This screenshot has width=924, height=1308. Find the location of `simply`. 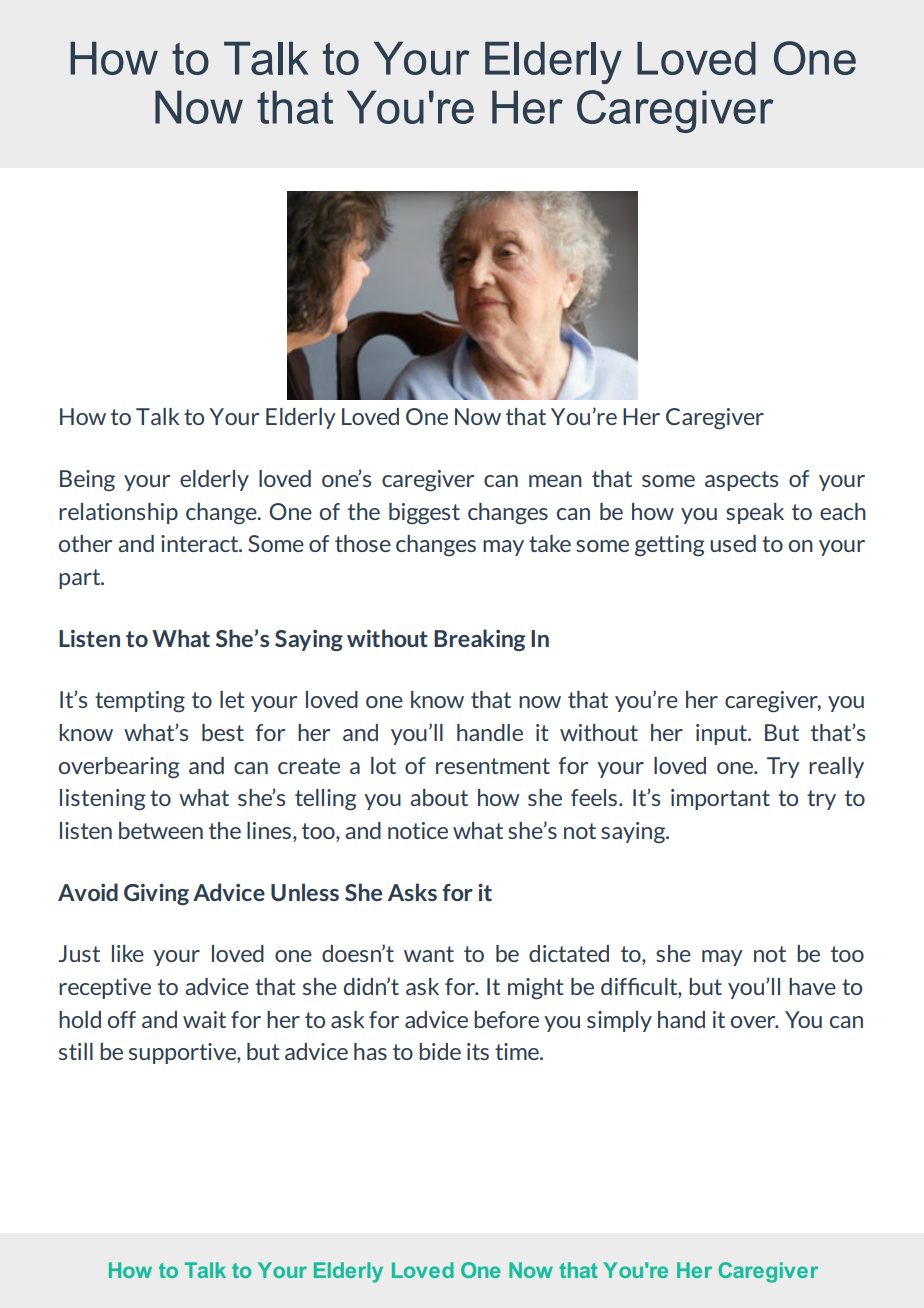

simply is located at coordinates (619, 1021).
